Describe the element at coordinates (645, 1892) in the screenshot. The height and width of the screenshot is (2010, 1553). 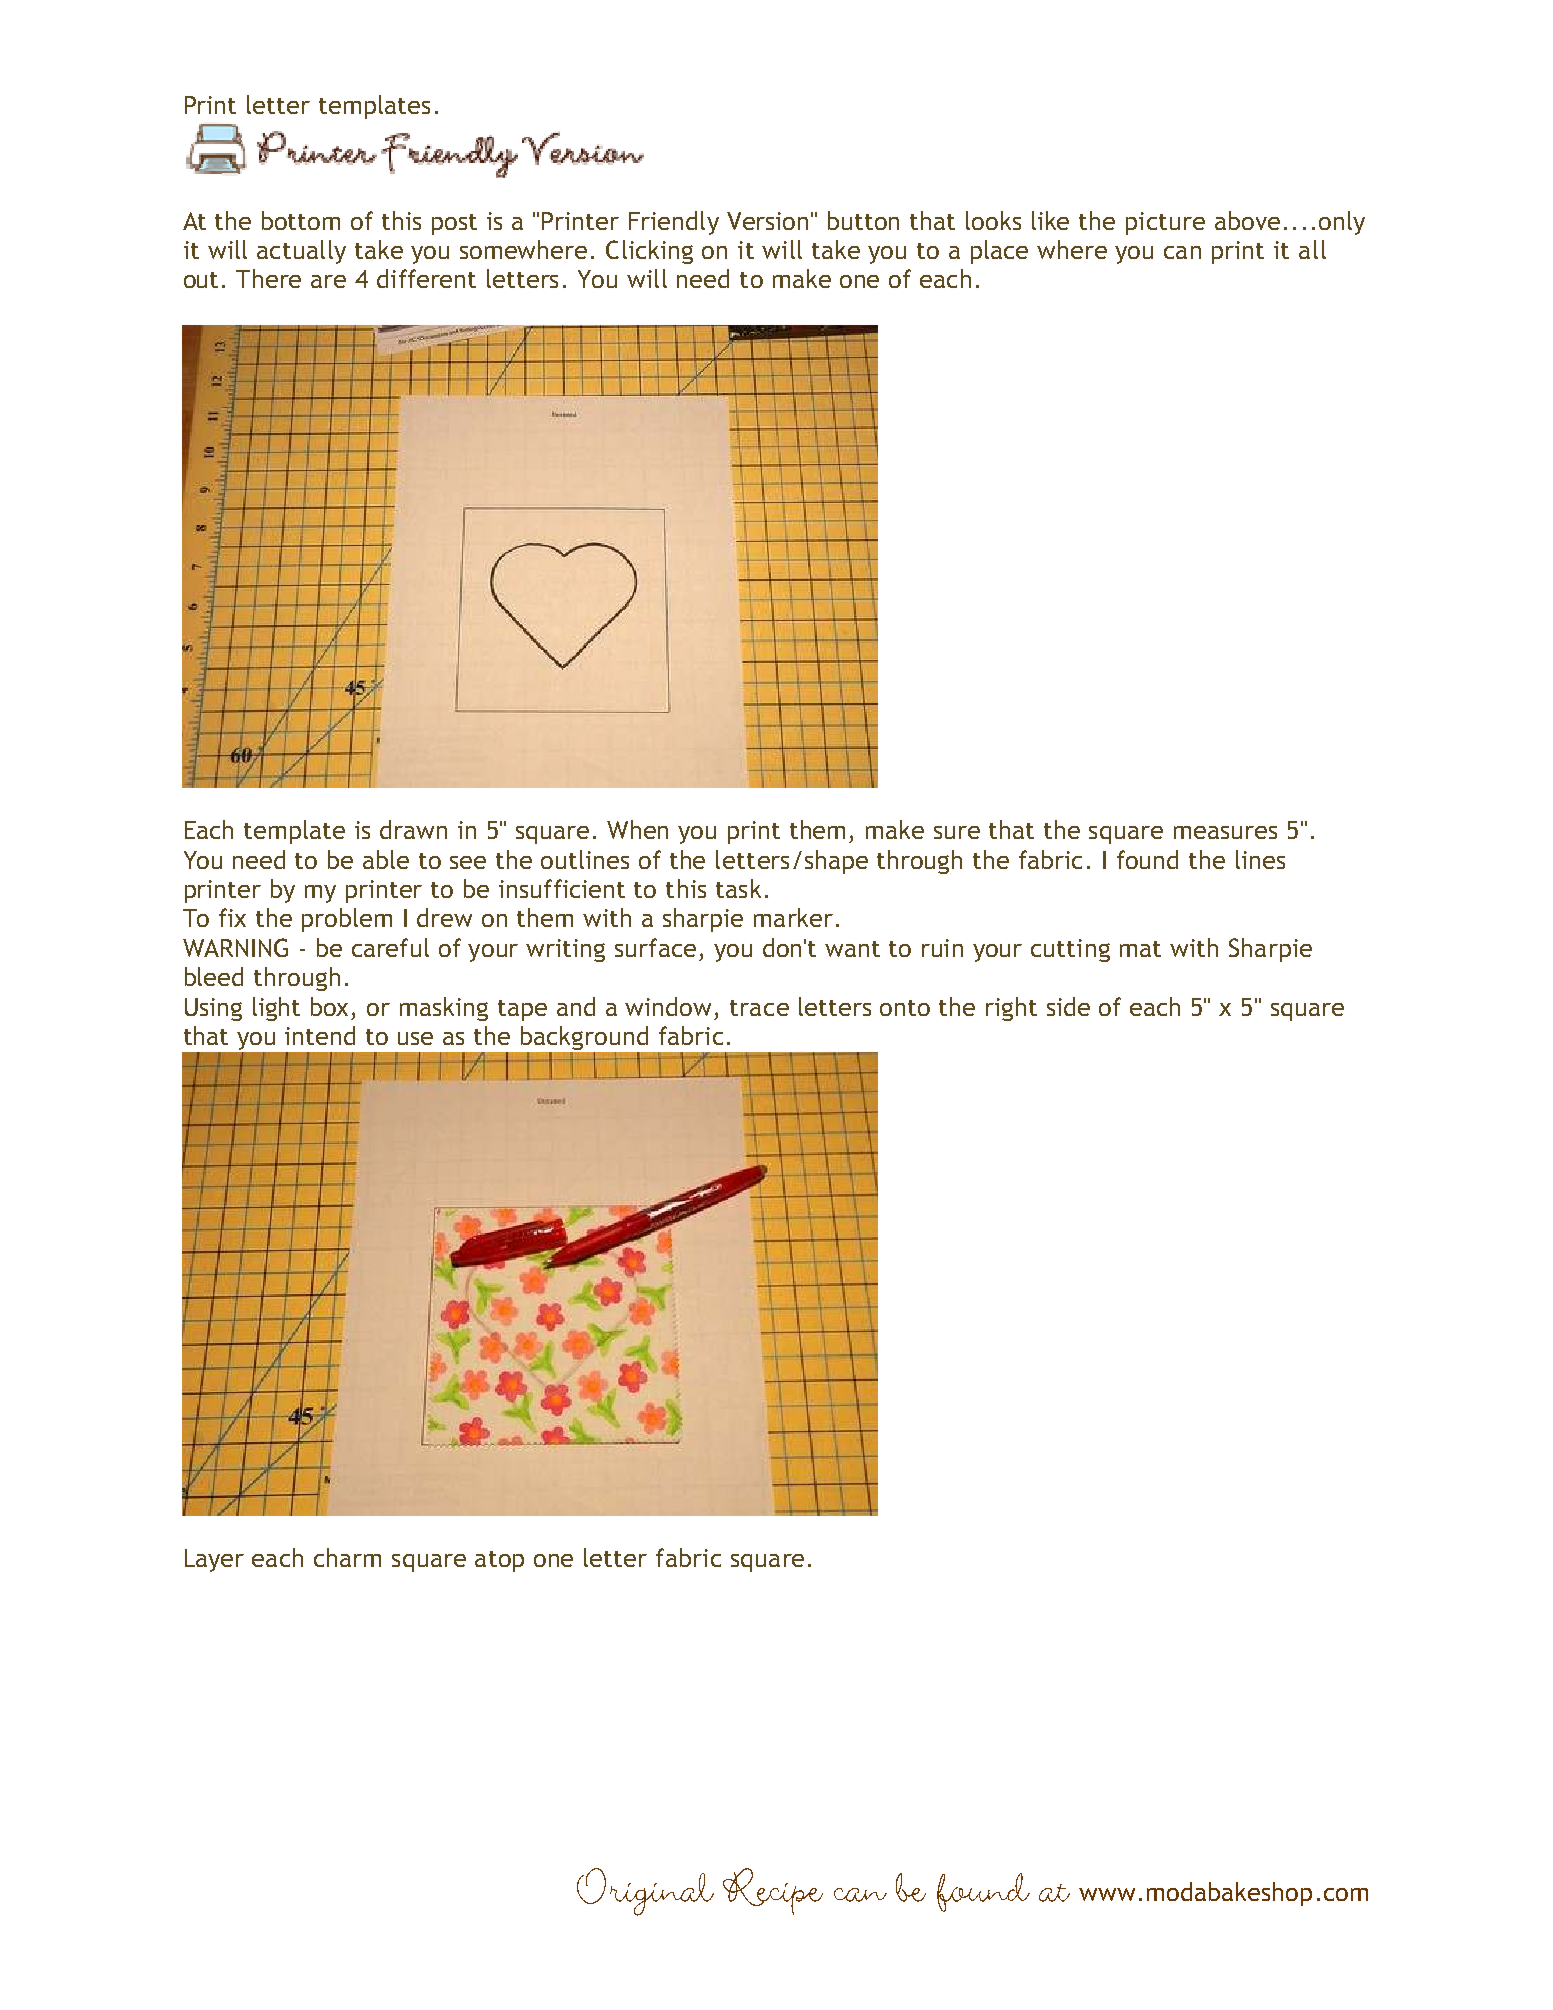
I see `Original` at that location.
